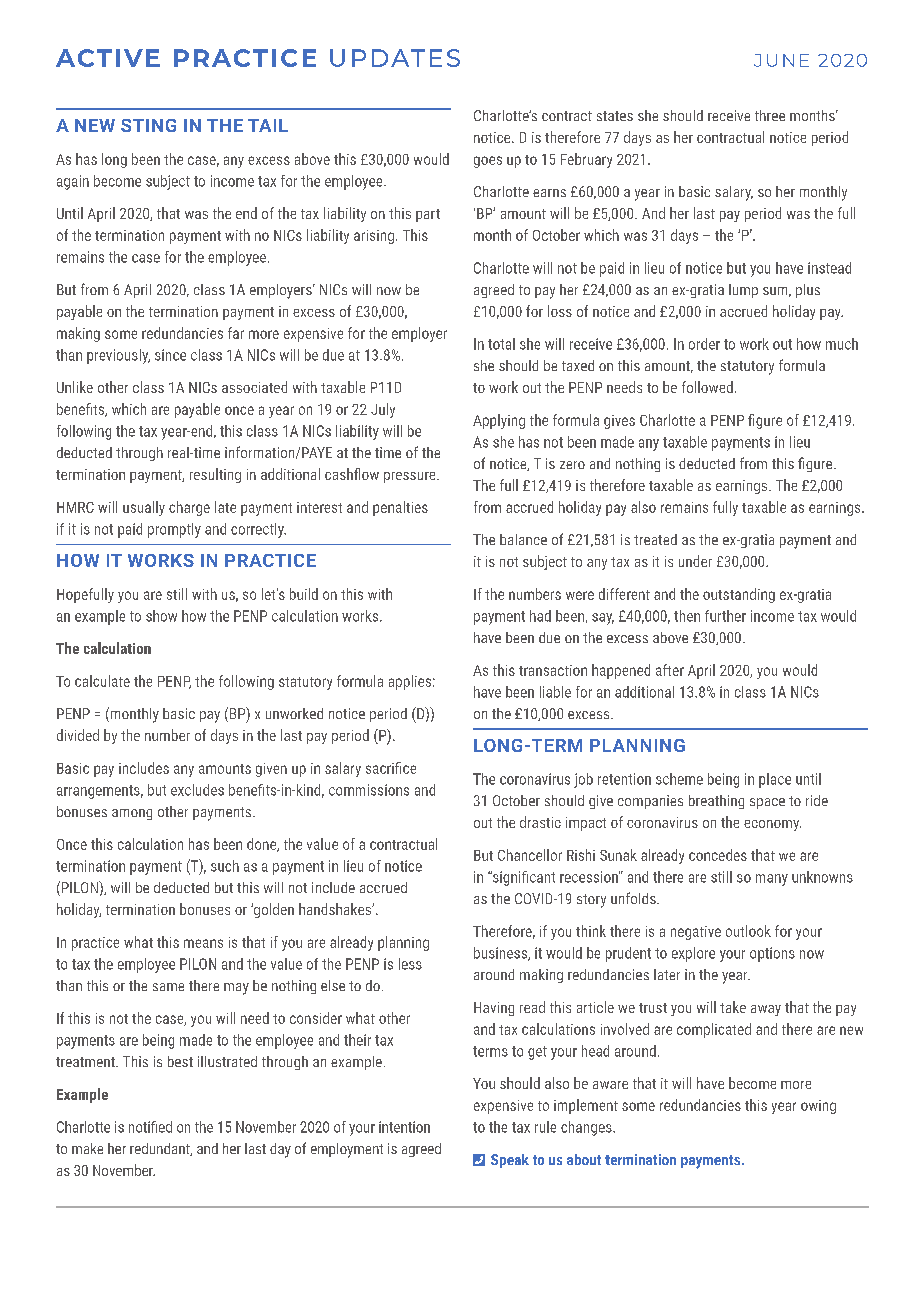 The height and width of the document is (1308, 924). I want to click on notified, so click(150, 1127).
